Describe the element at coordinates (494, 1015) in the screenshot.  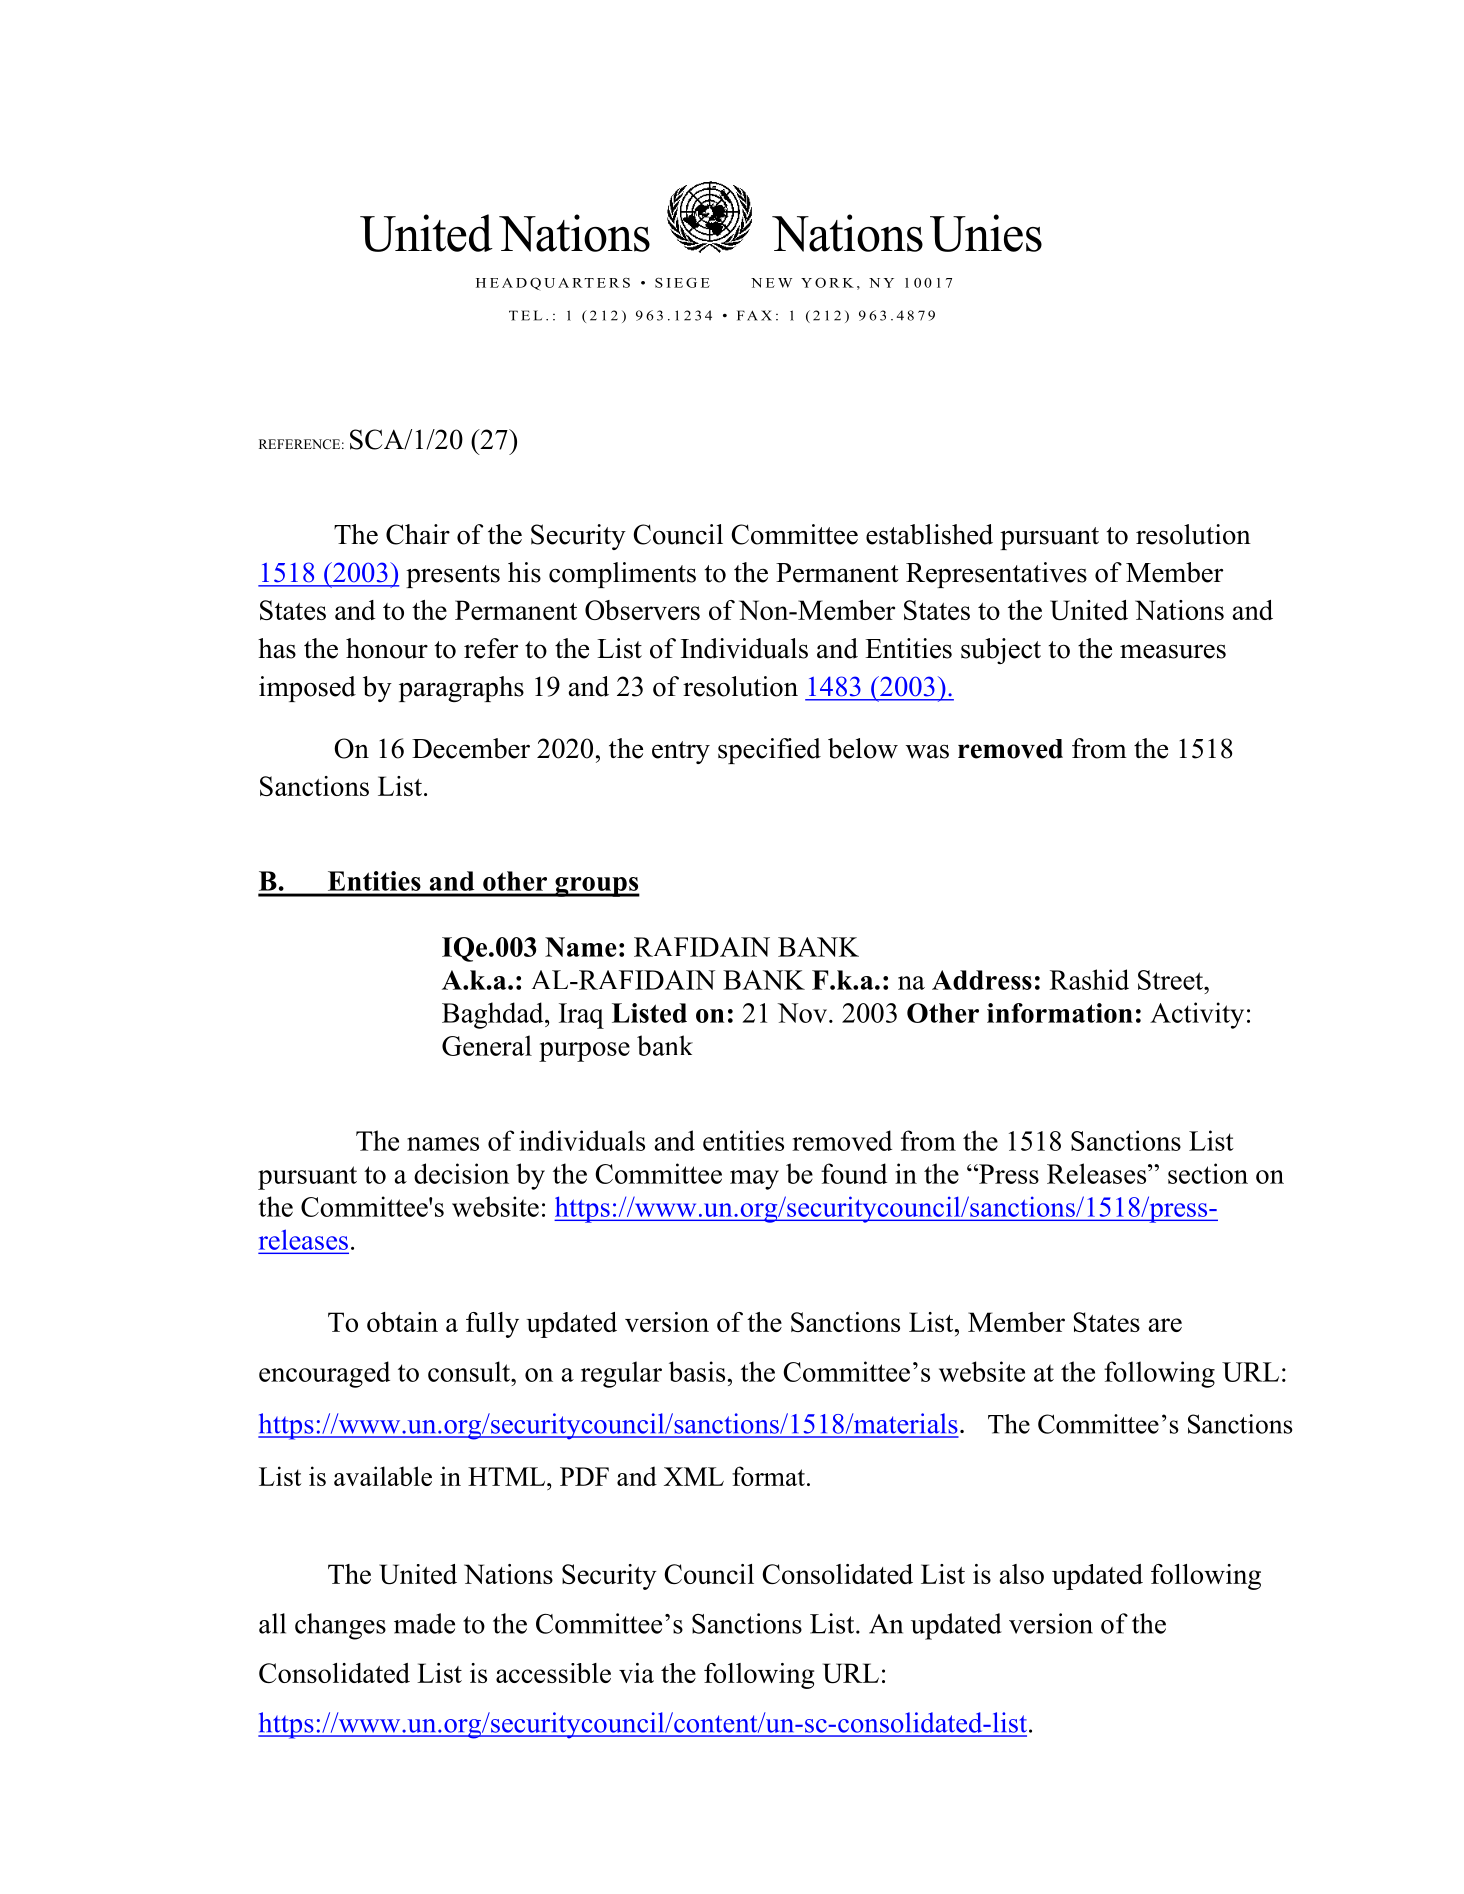
I see `Baghdad` at that location.
